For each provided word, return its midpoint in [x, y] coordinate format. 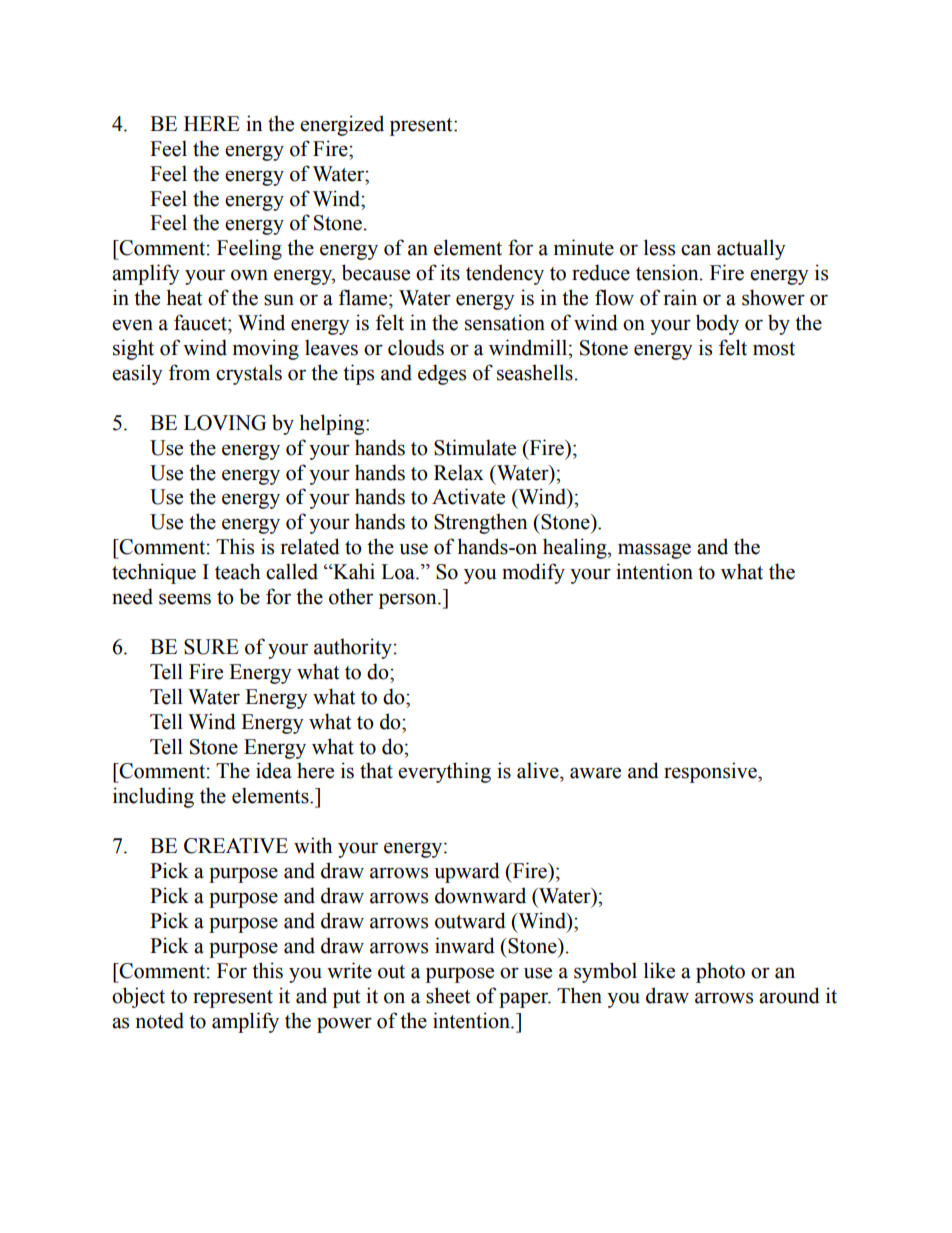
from [189, 372]
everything [444, 772]
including [153, 797]
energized [342, 125]
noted [160, 1020]
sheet [448, 995]
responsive [711, 772]
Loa [399, 572]
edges [442, 374]
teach [237, 571]
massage [654, 551]
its [450, 272]
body [717, 324]
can [696, 250]
